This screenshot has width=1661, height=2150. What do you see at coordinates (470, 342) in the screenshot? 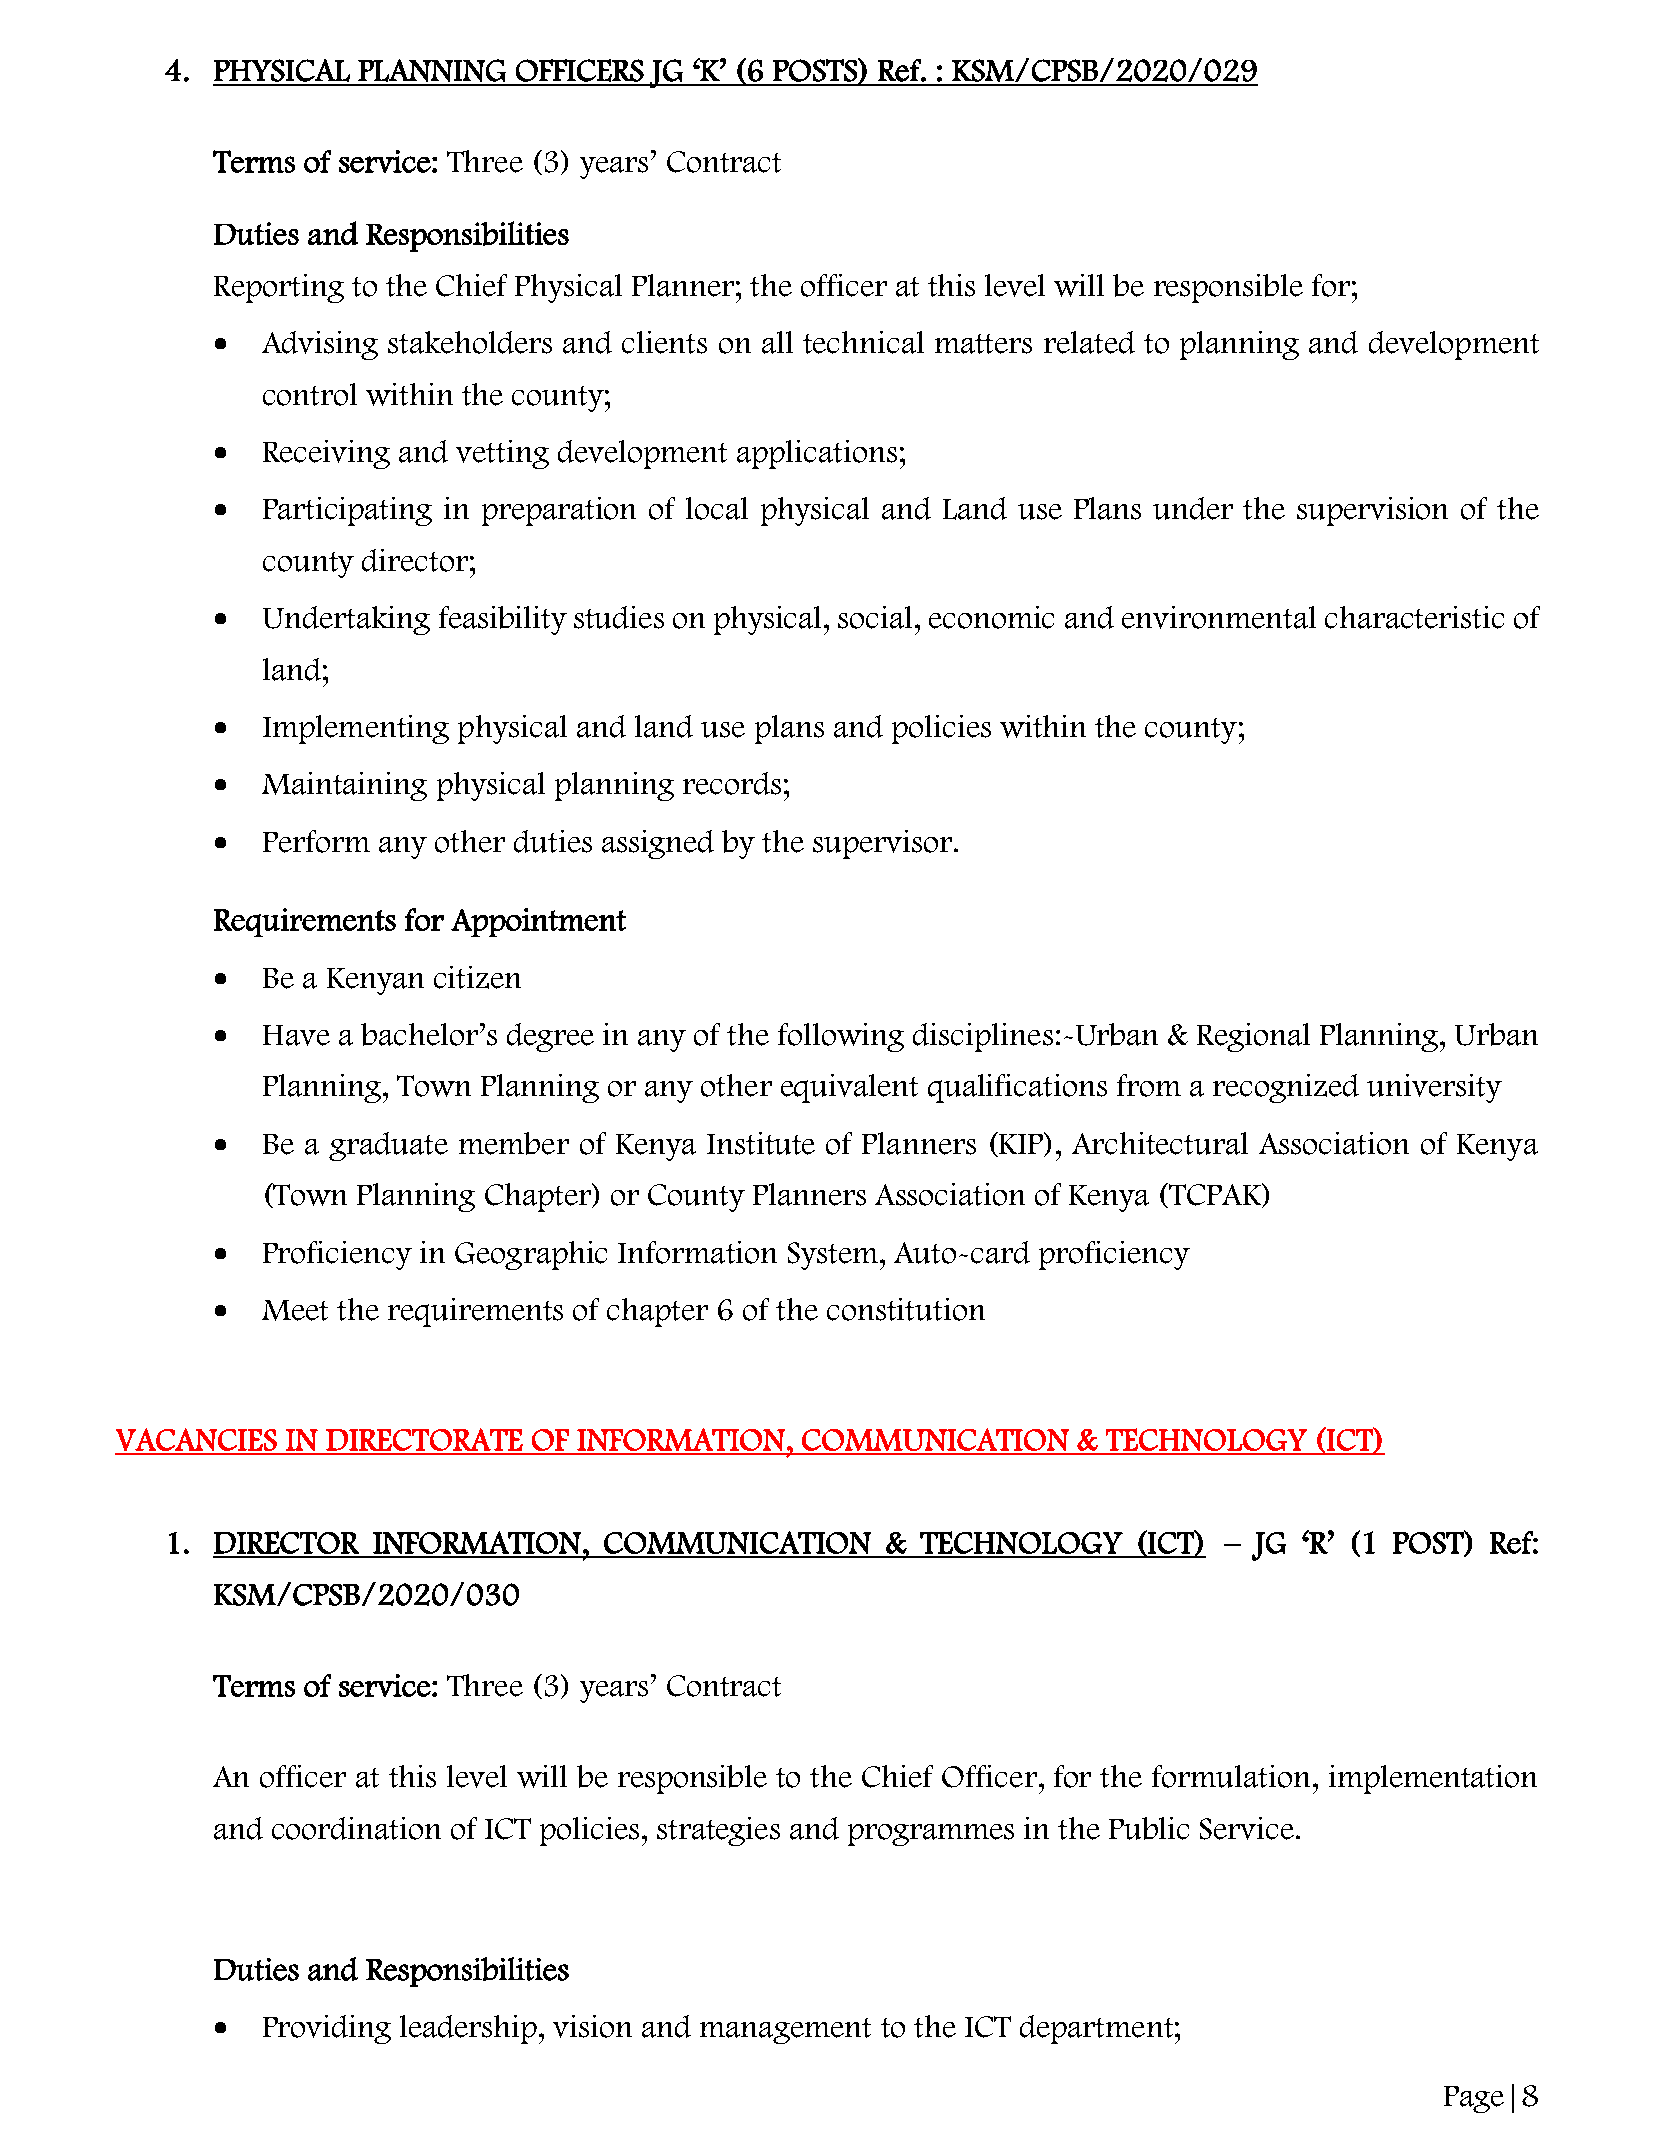
I see `stakeholders` at bounding box center [470, 342].
